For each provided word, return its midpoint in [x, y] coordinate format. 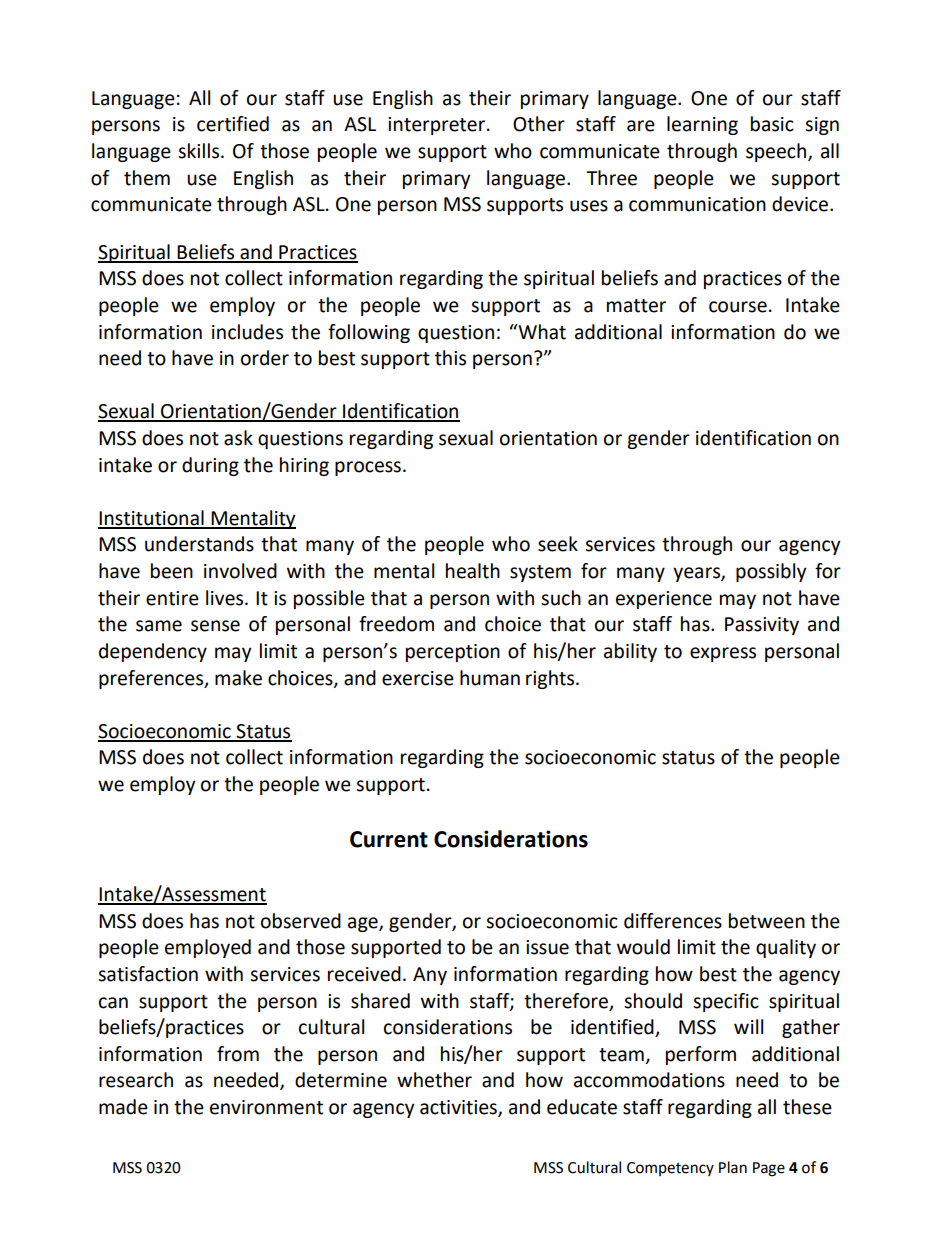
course [738, 307]
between [767, 921]
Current [389, 839]
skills [200, 151]
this [450, 358]
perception [453, 653]
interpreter [436, 126]
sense [215, 626]
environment [266, 1107]
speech [776, 152]
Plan [733, 1167]
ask [238, 438]
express [723, 654]
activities [459, 1108]
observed [301, 921]
